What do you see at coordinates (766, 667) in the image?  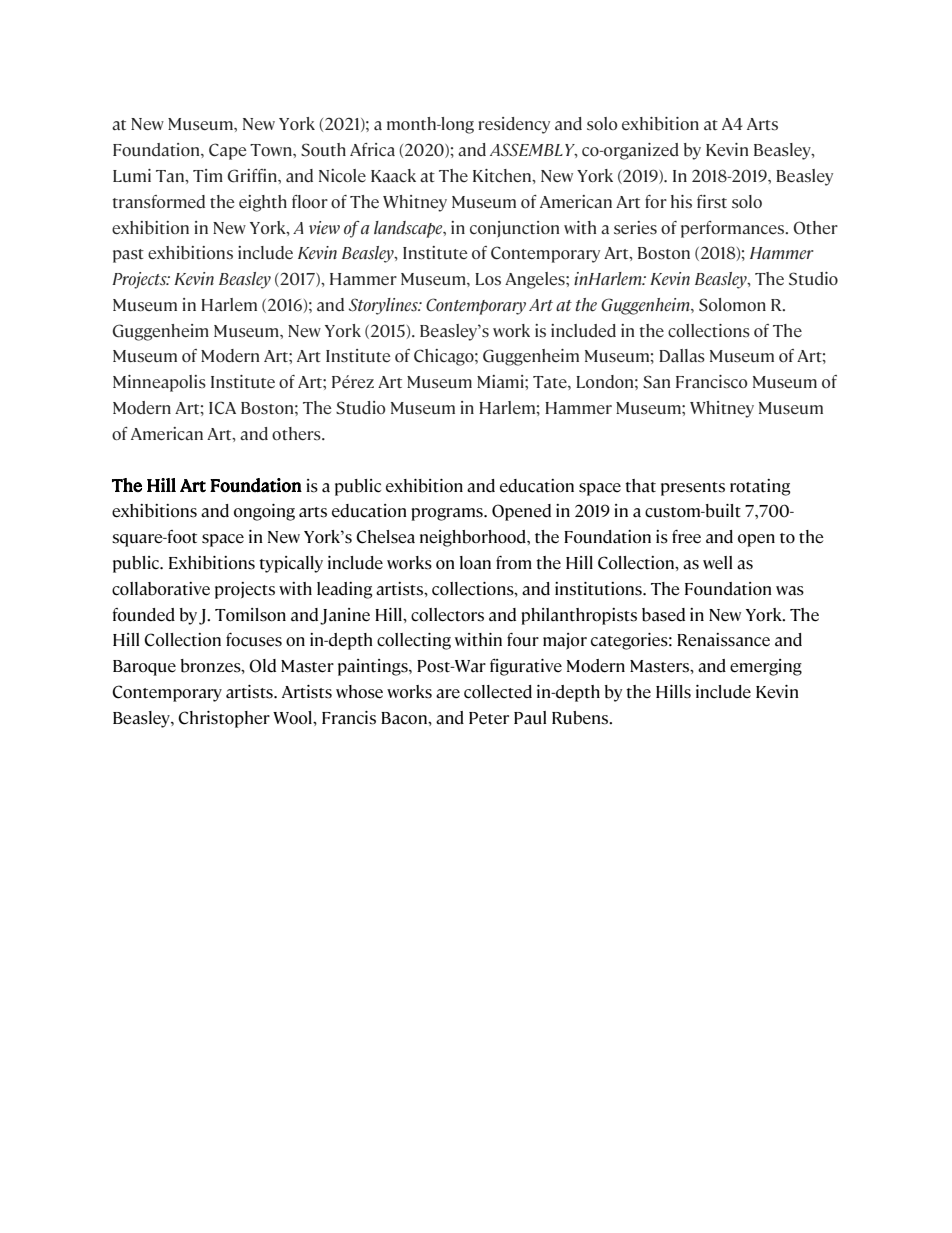 I see `emerging` at bounding box center [766, 667].
